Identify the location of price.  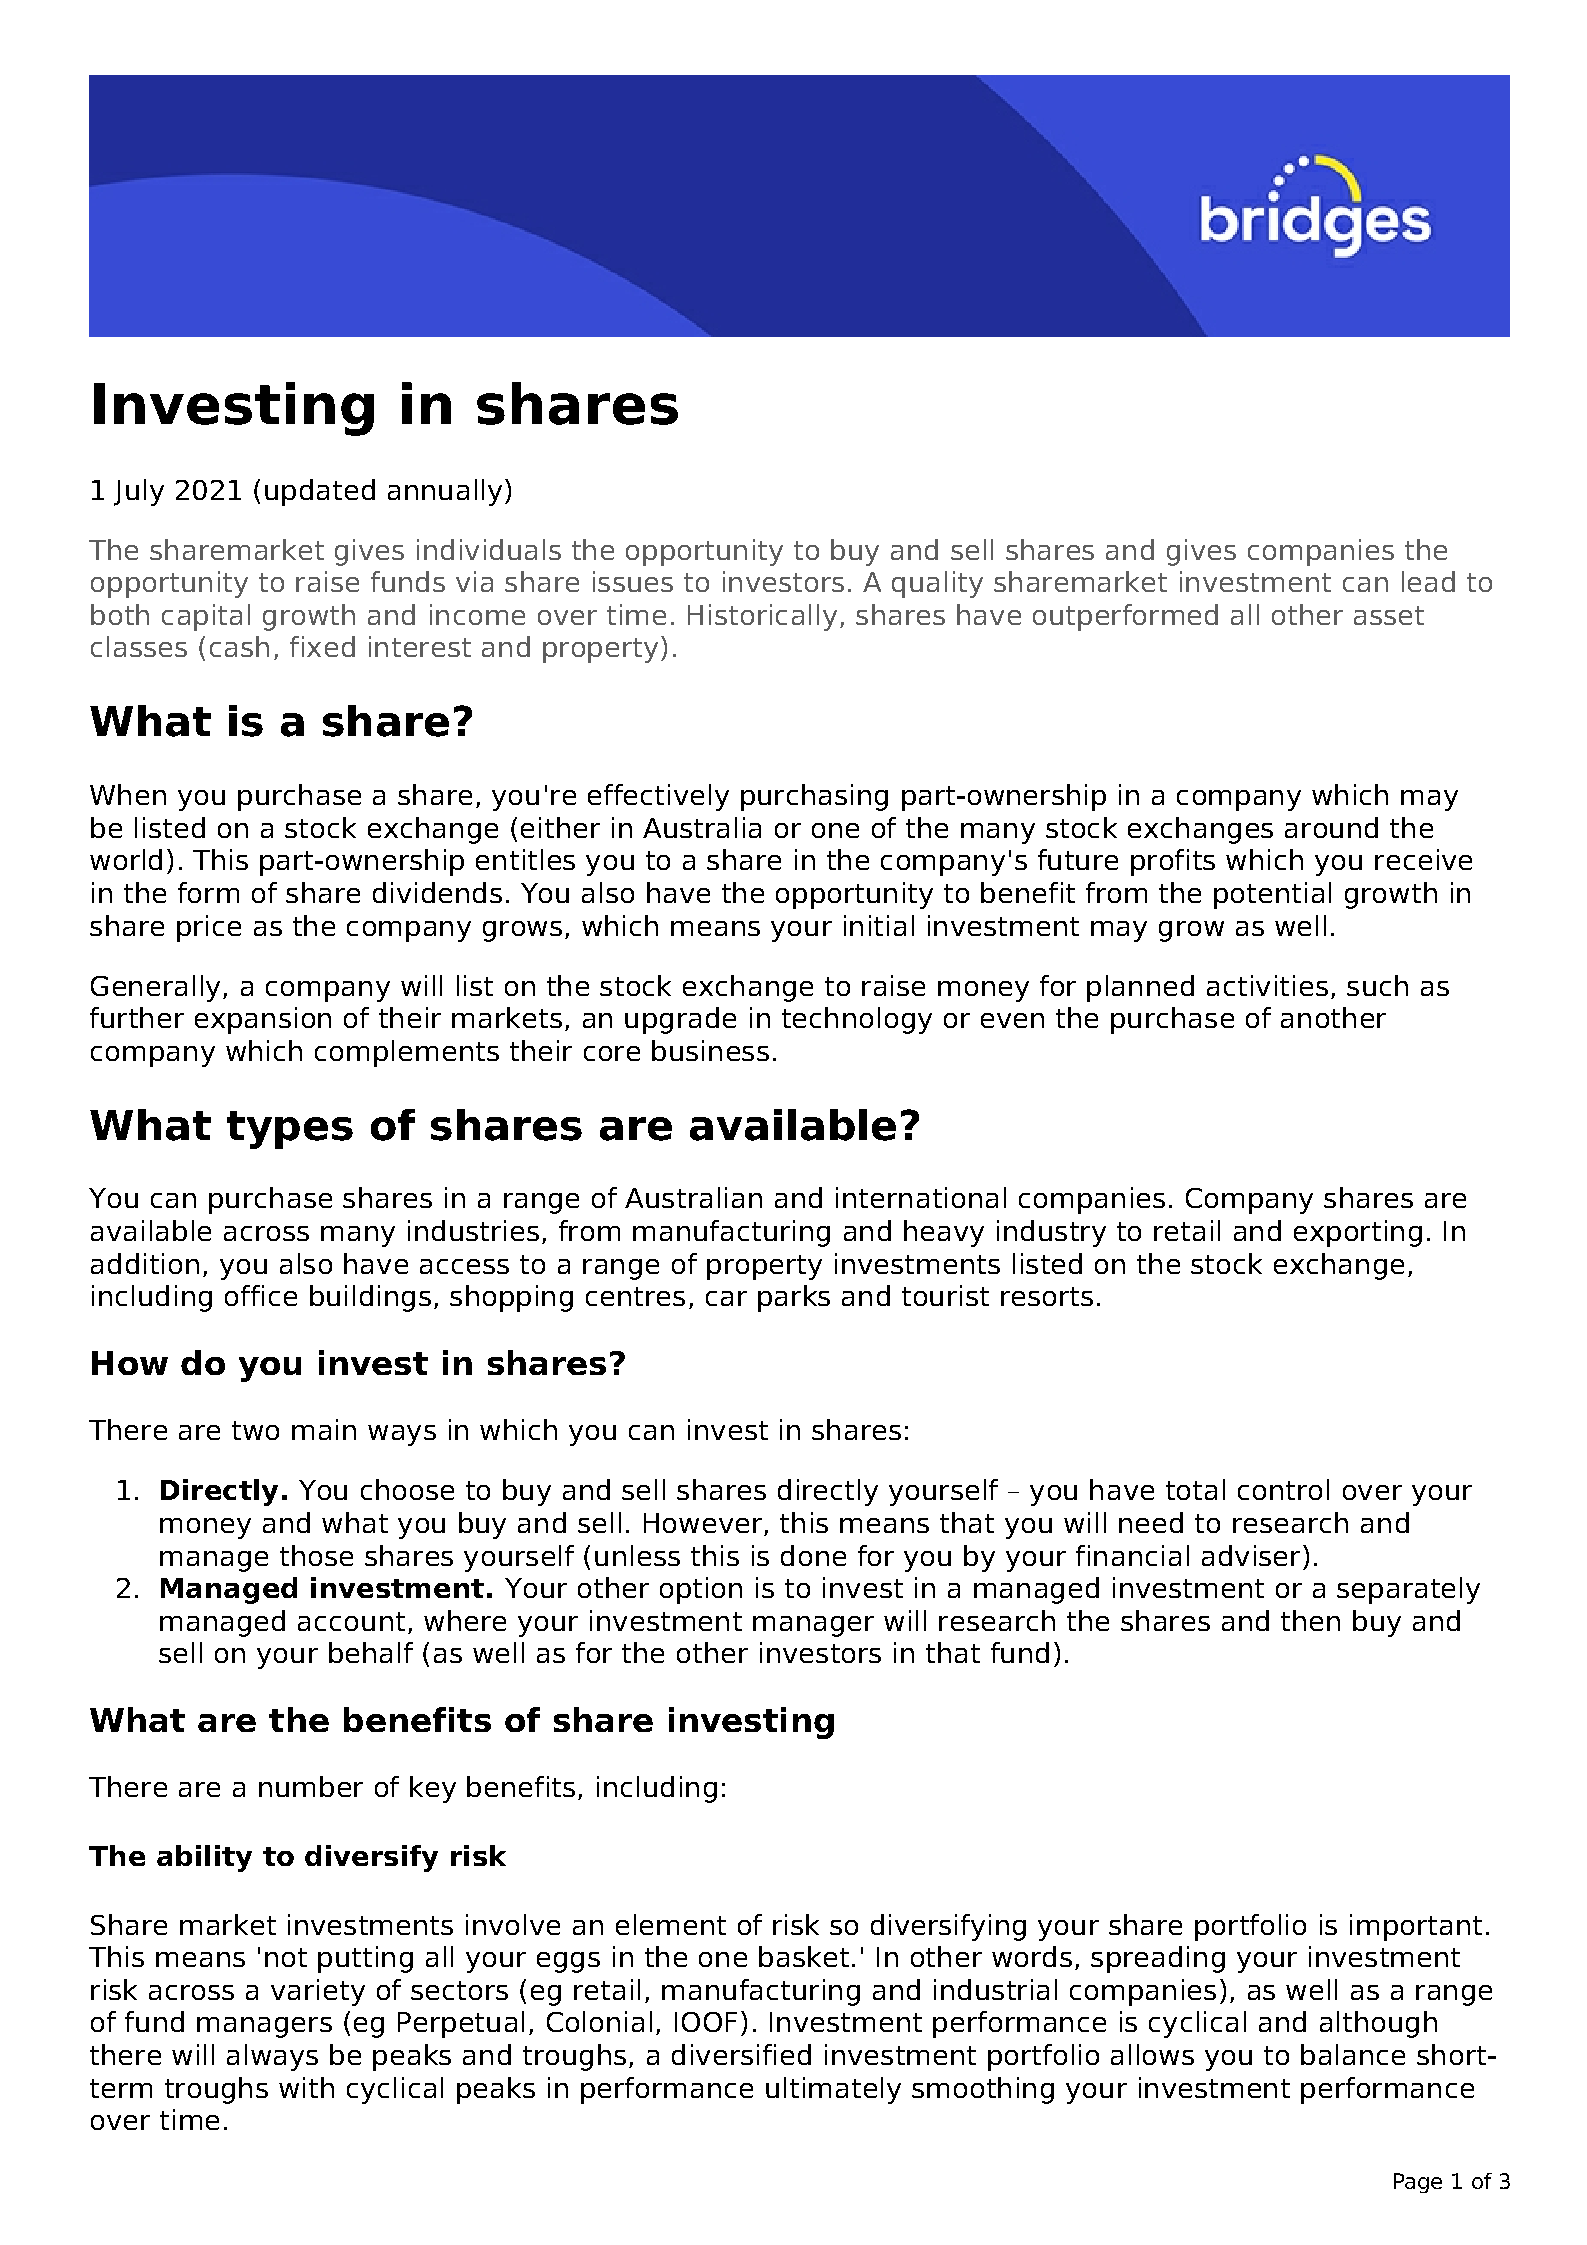
(209, 928).
